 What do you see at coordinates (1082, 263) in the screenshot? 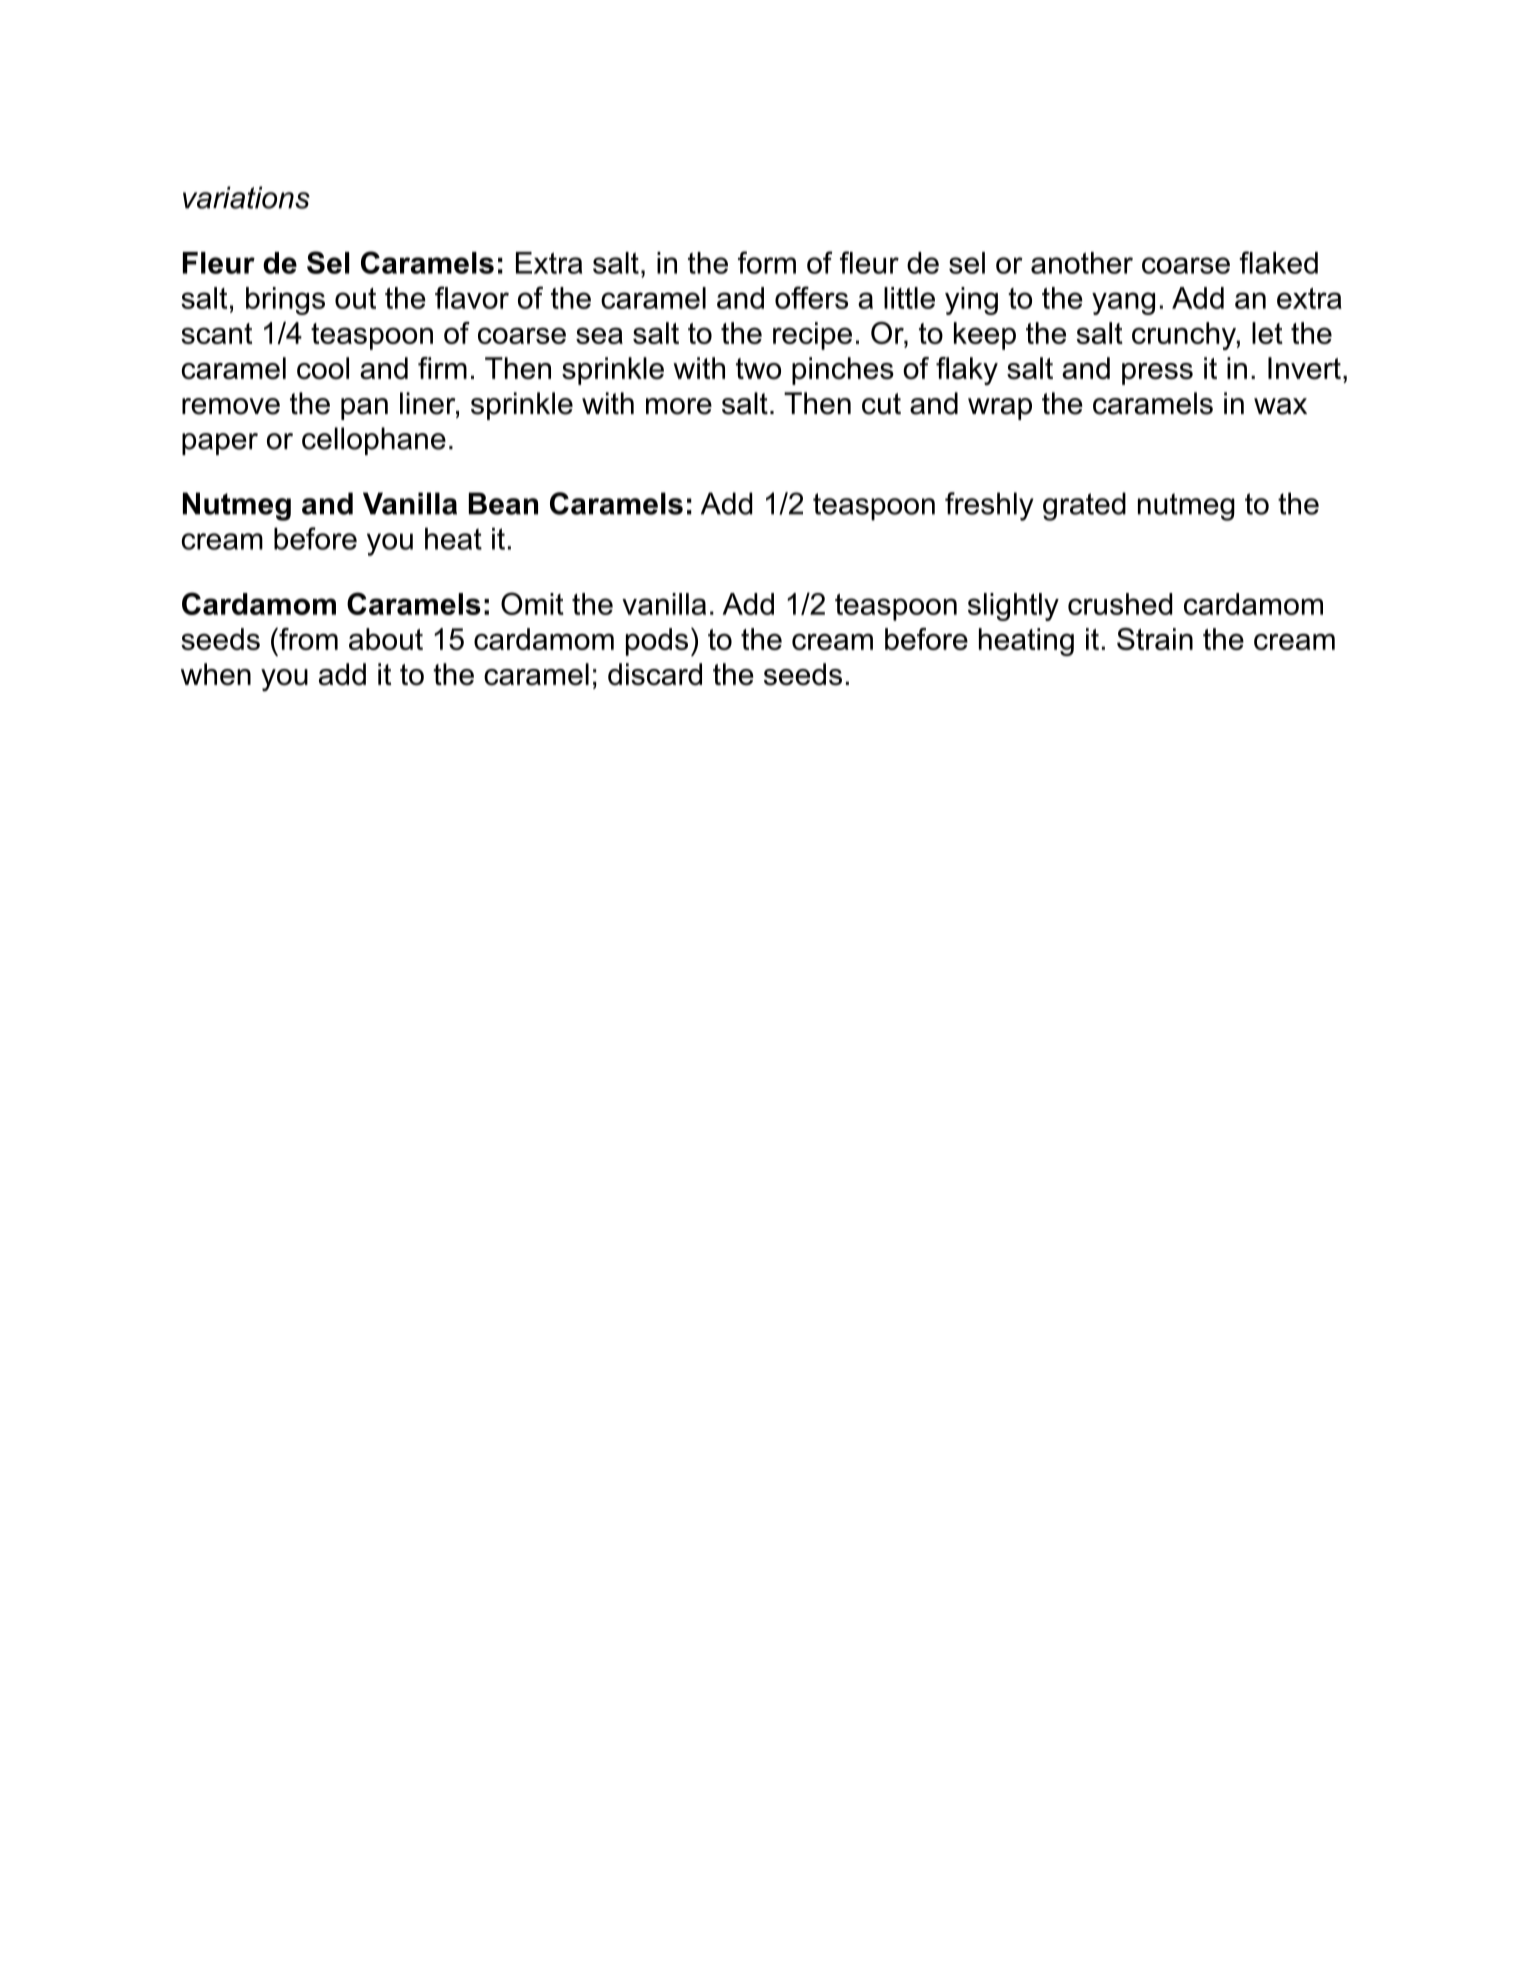
I see `another` at bounding box center [1082, 263].
